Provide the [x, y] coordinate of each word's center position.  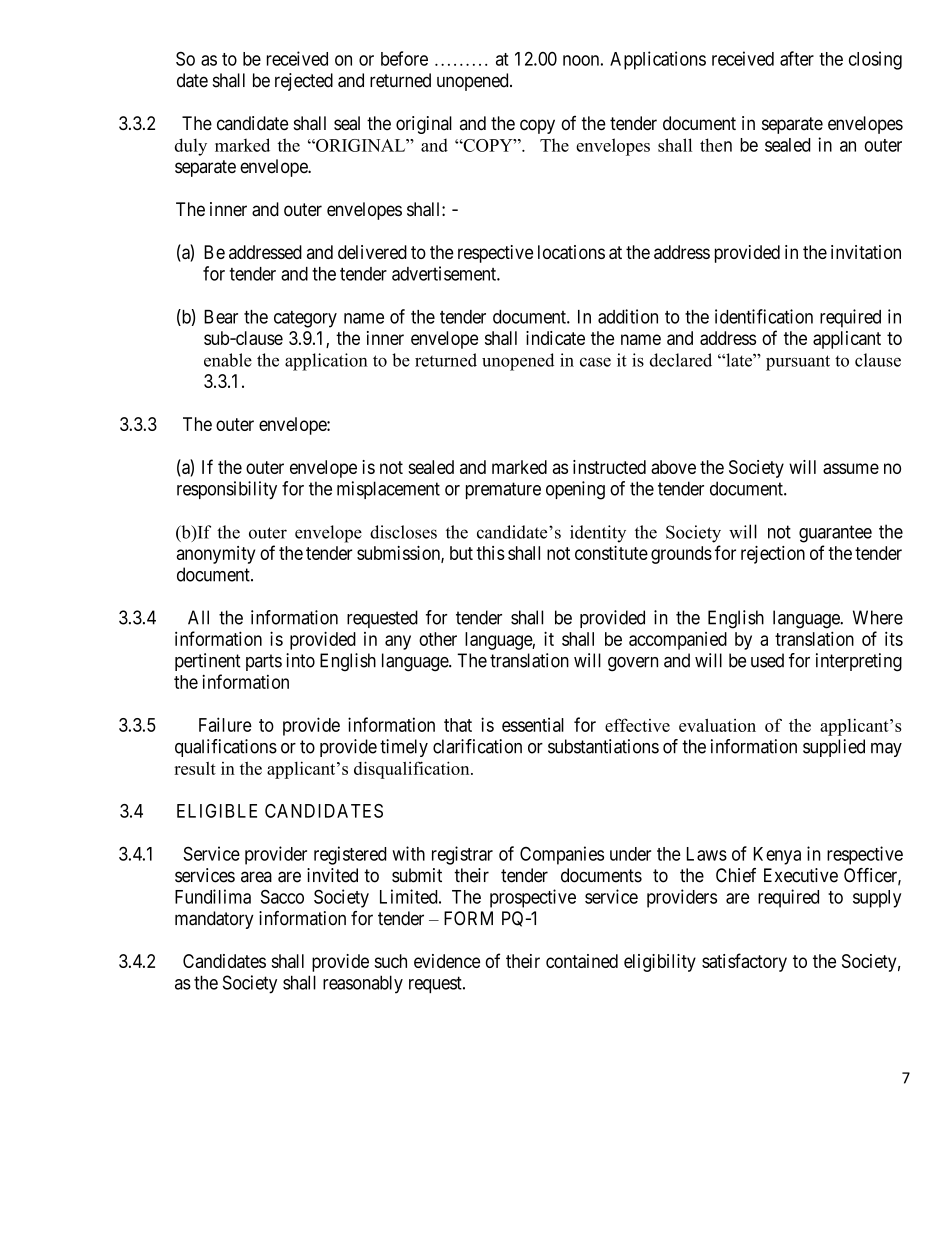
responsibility [227, 490]
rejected [304, 82]
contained [582, 961]
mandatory [214, 920]
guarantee [835, 534]
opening [575, 490]
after [797, 58]
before [404, 58]
